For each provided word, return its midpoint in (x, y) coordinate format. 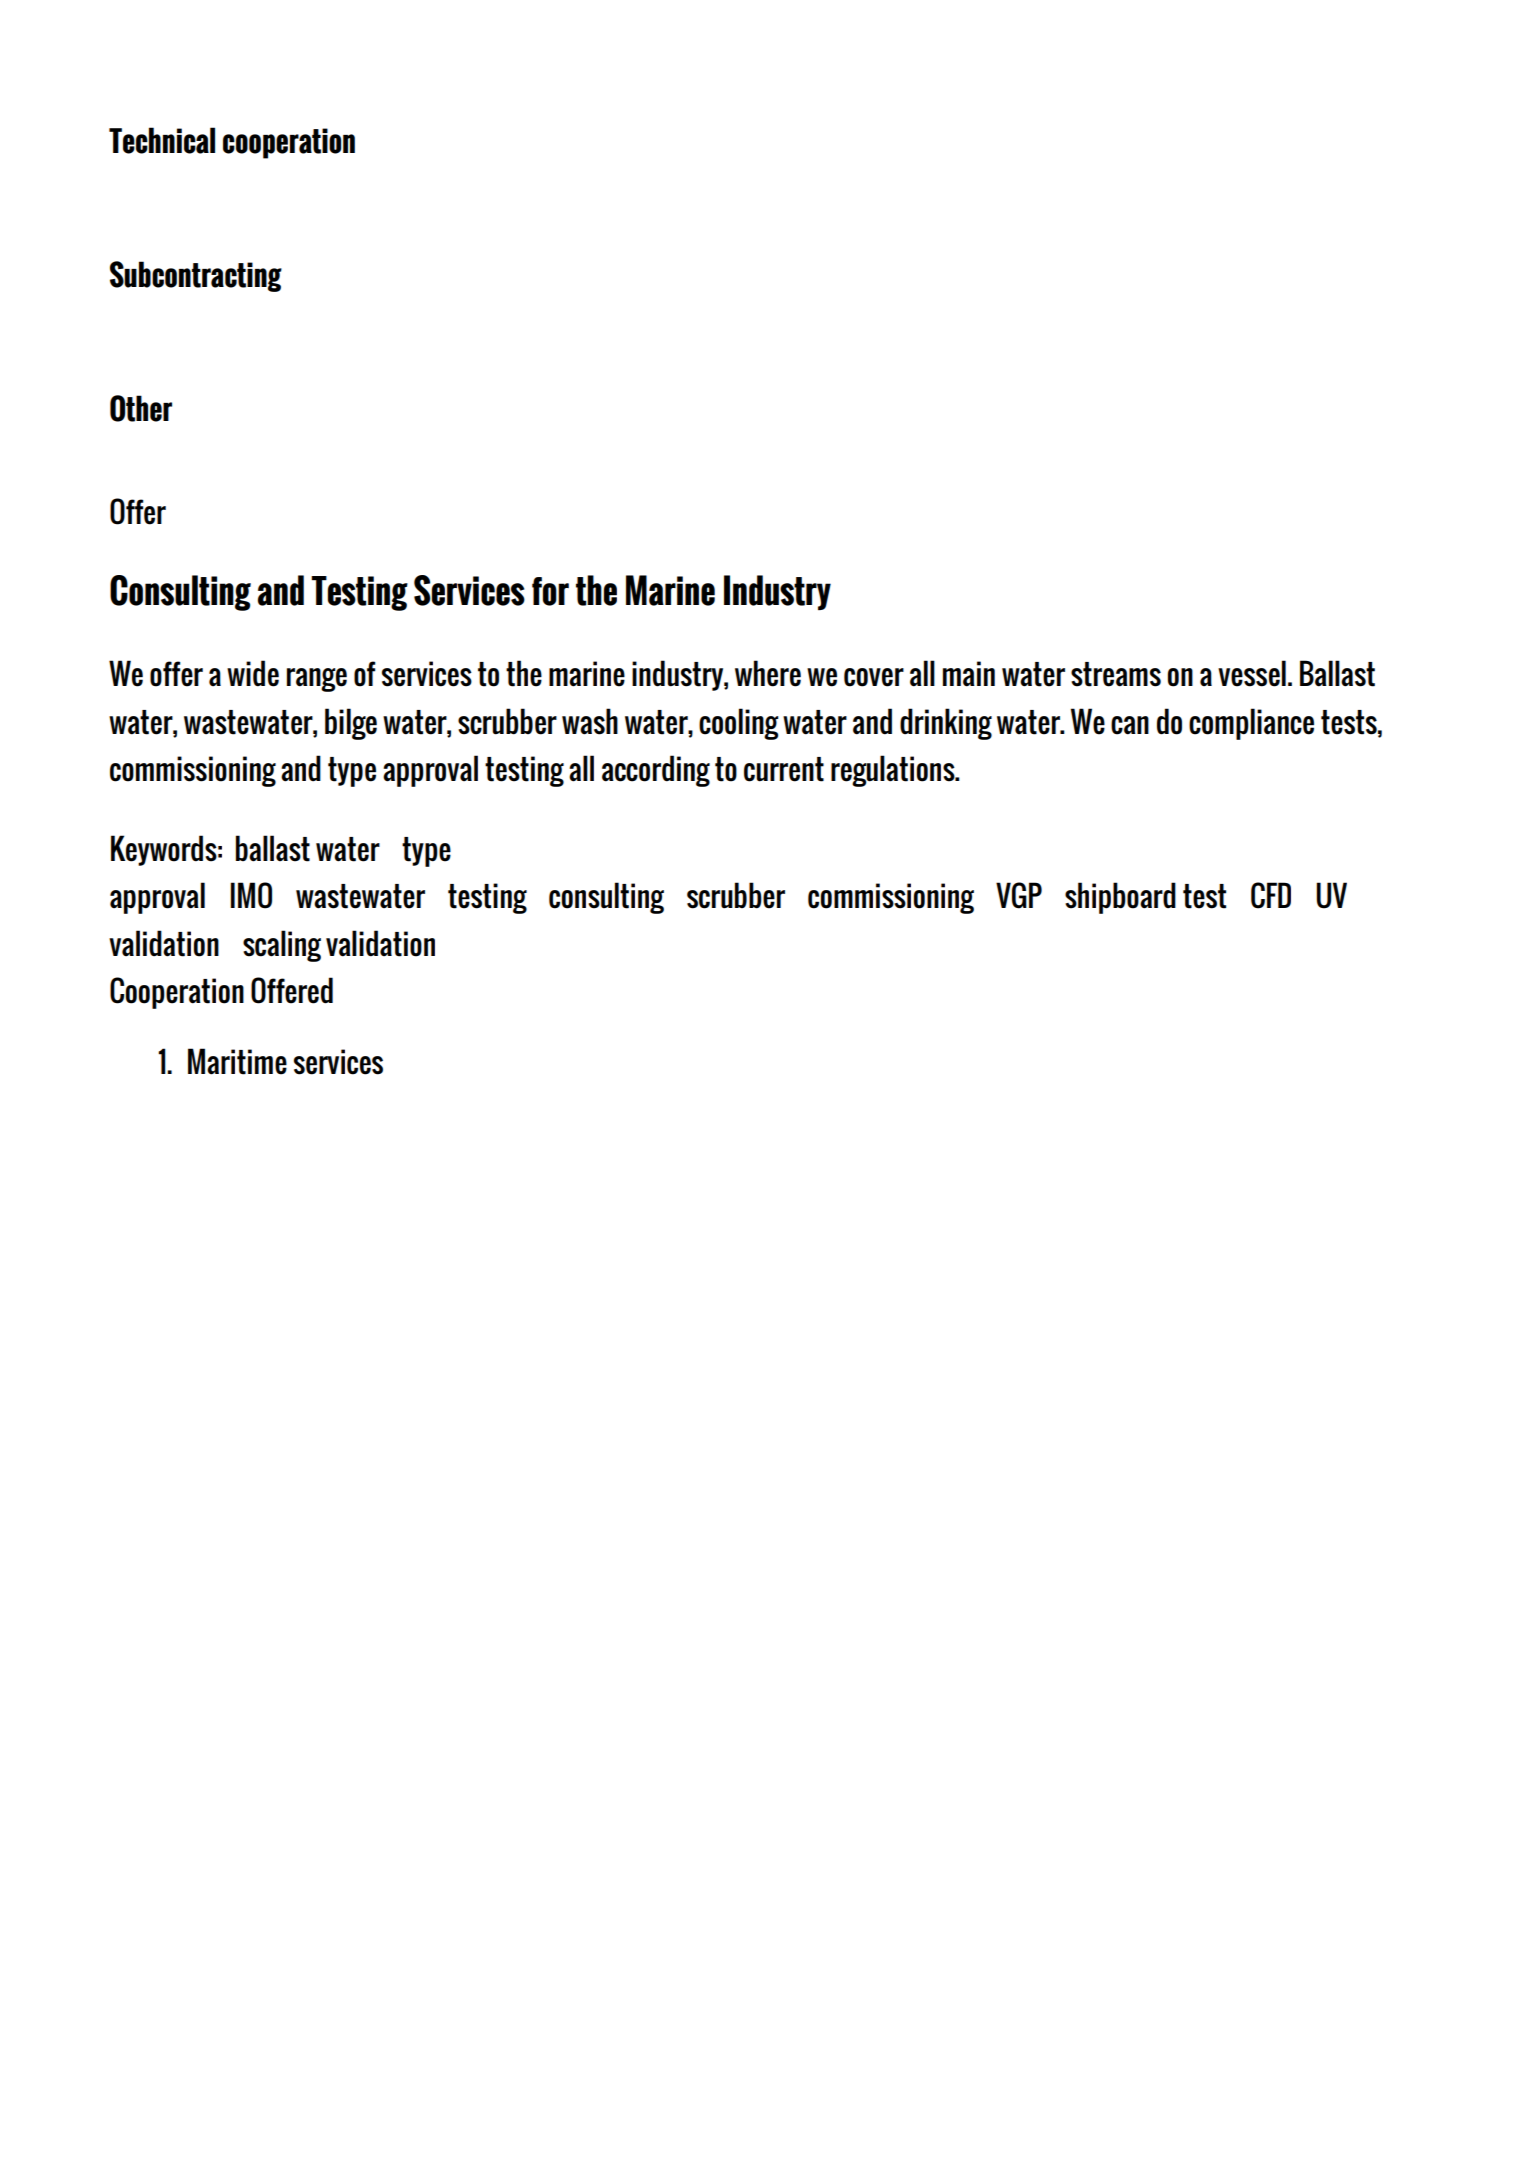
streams (1116, 674)
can (1130, 725)
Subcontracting (196, 276)
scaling (282, 946)
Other (141, 408)
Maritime (237, 1061)
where (768, 673)
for (550, 591)
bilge (351, 724)
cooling (738, 724)
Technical (162, 140)
